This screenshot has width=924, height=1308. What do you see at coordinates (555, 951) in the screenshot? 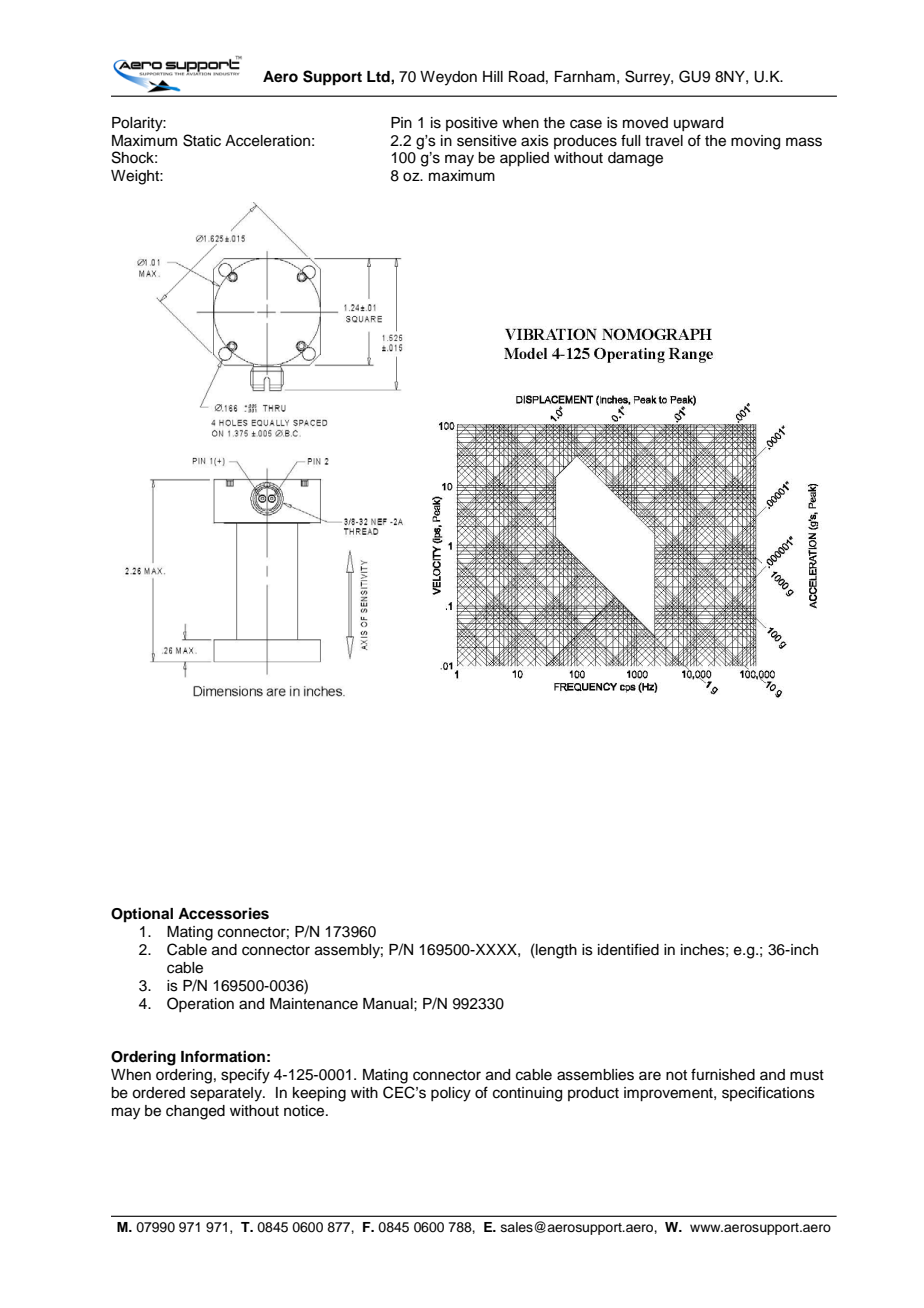
I see `length` at bounding box center [555, 951].
